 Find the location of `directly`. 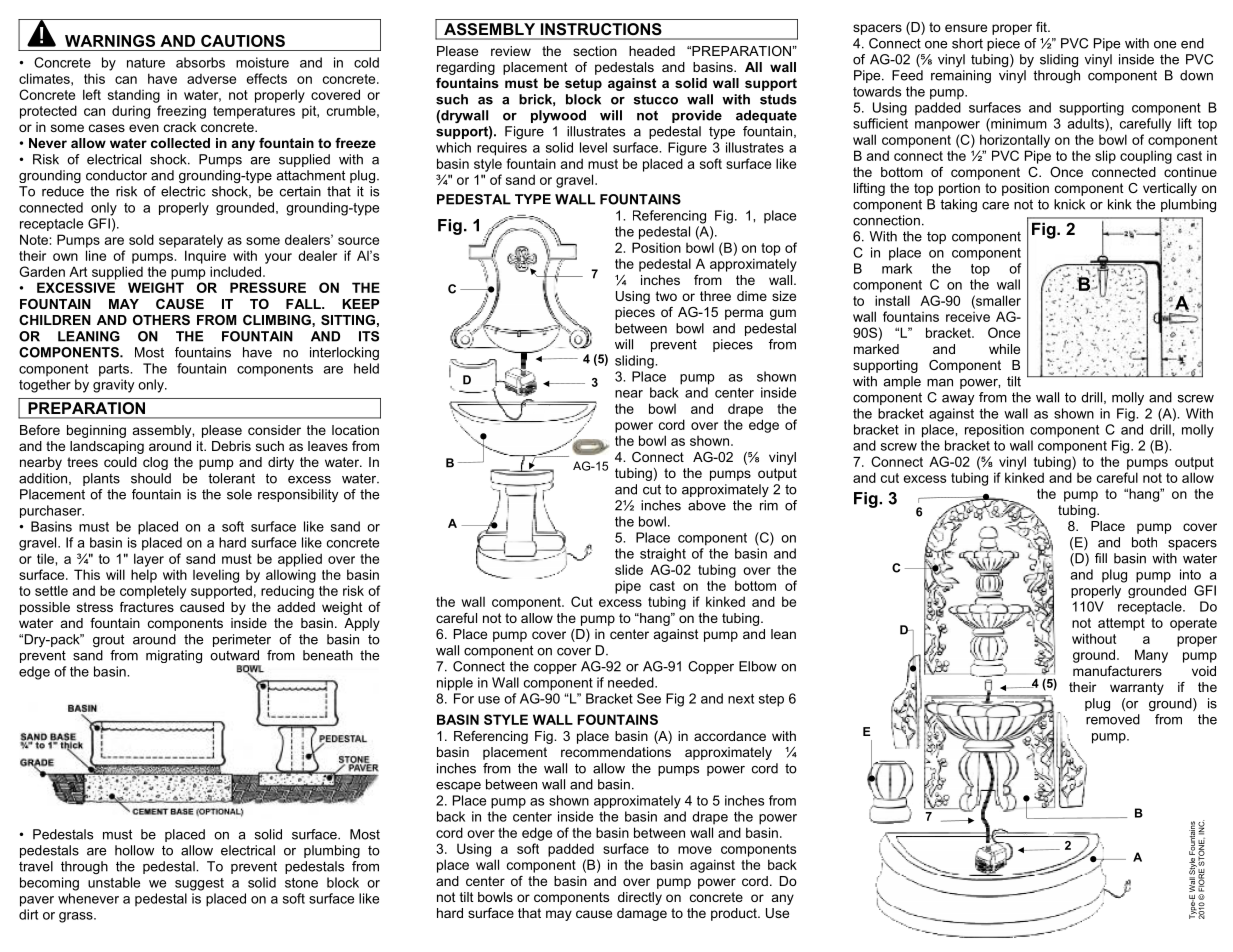

directly is located at coordinates (640, 898).
